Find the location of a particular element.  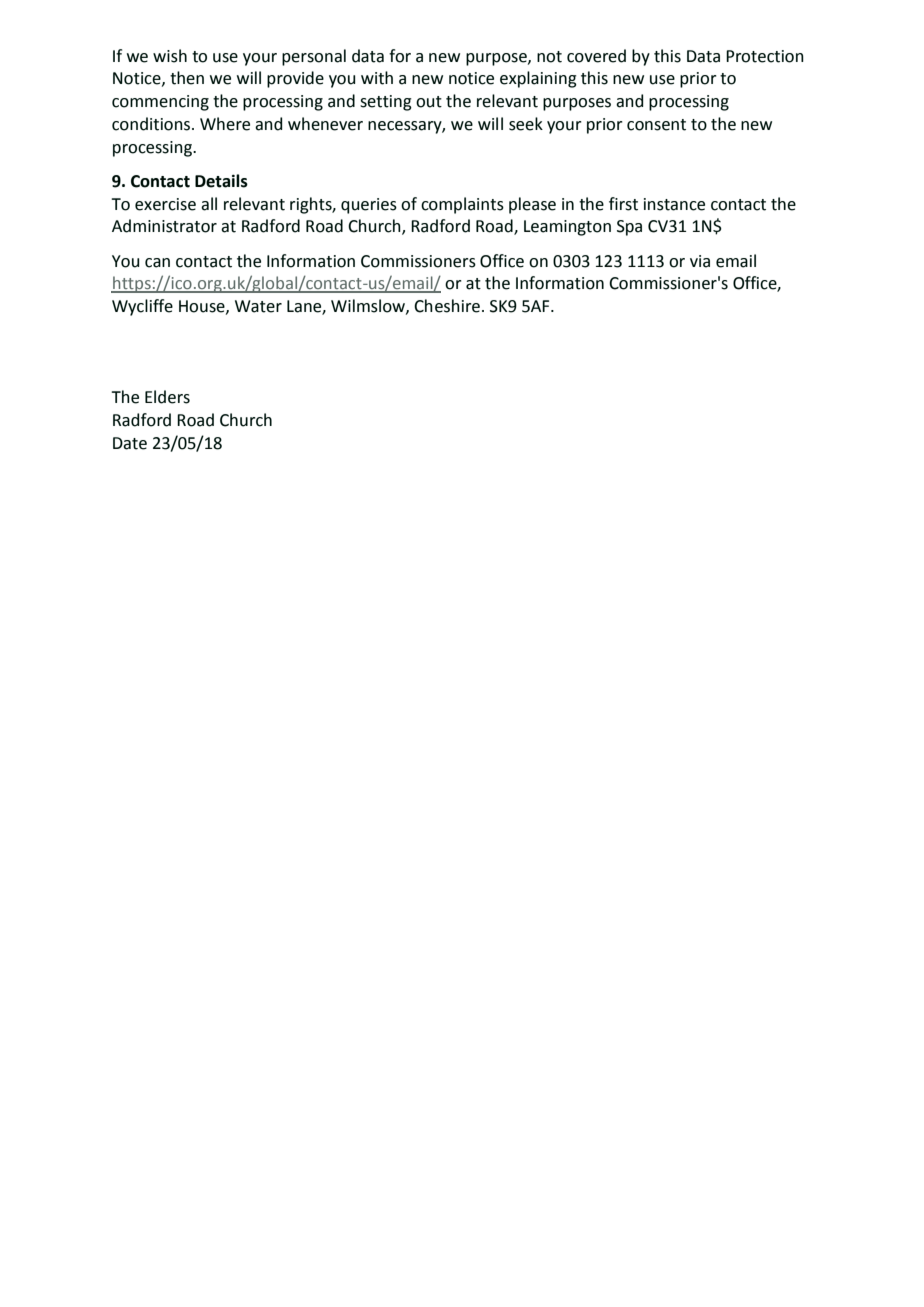

Date is located at coordinates (130, 443).
